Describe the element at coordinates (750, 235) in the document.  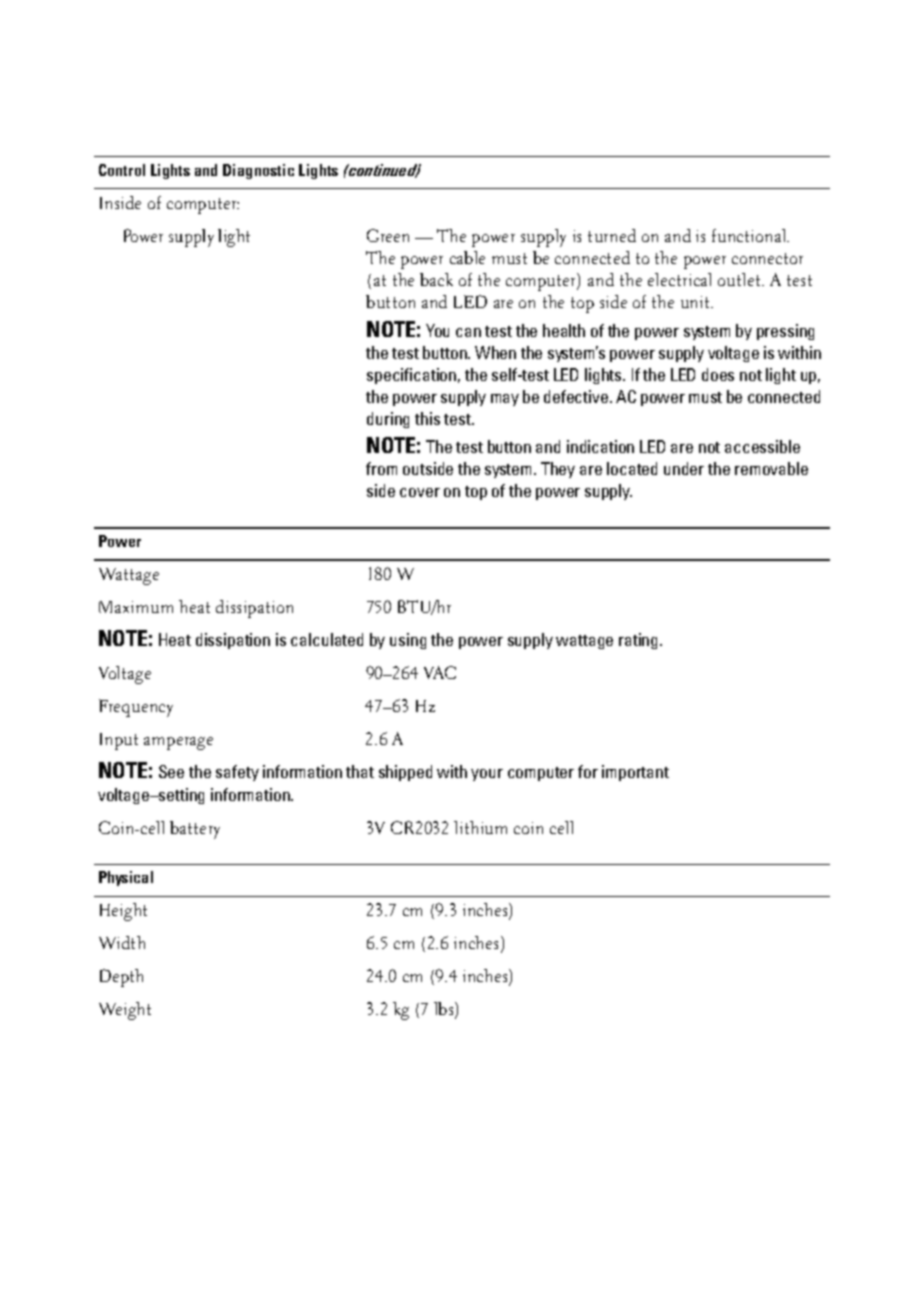
I see `functional` at that location.
